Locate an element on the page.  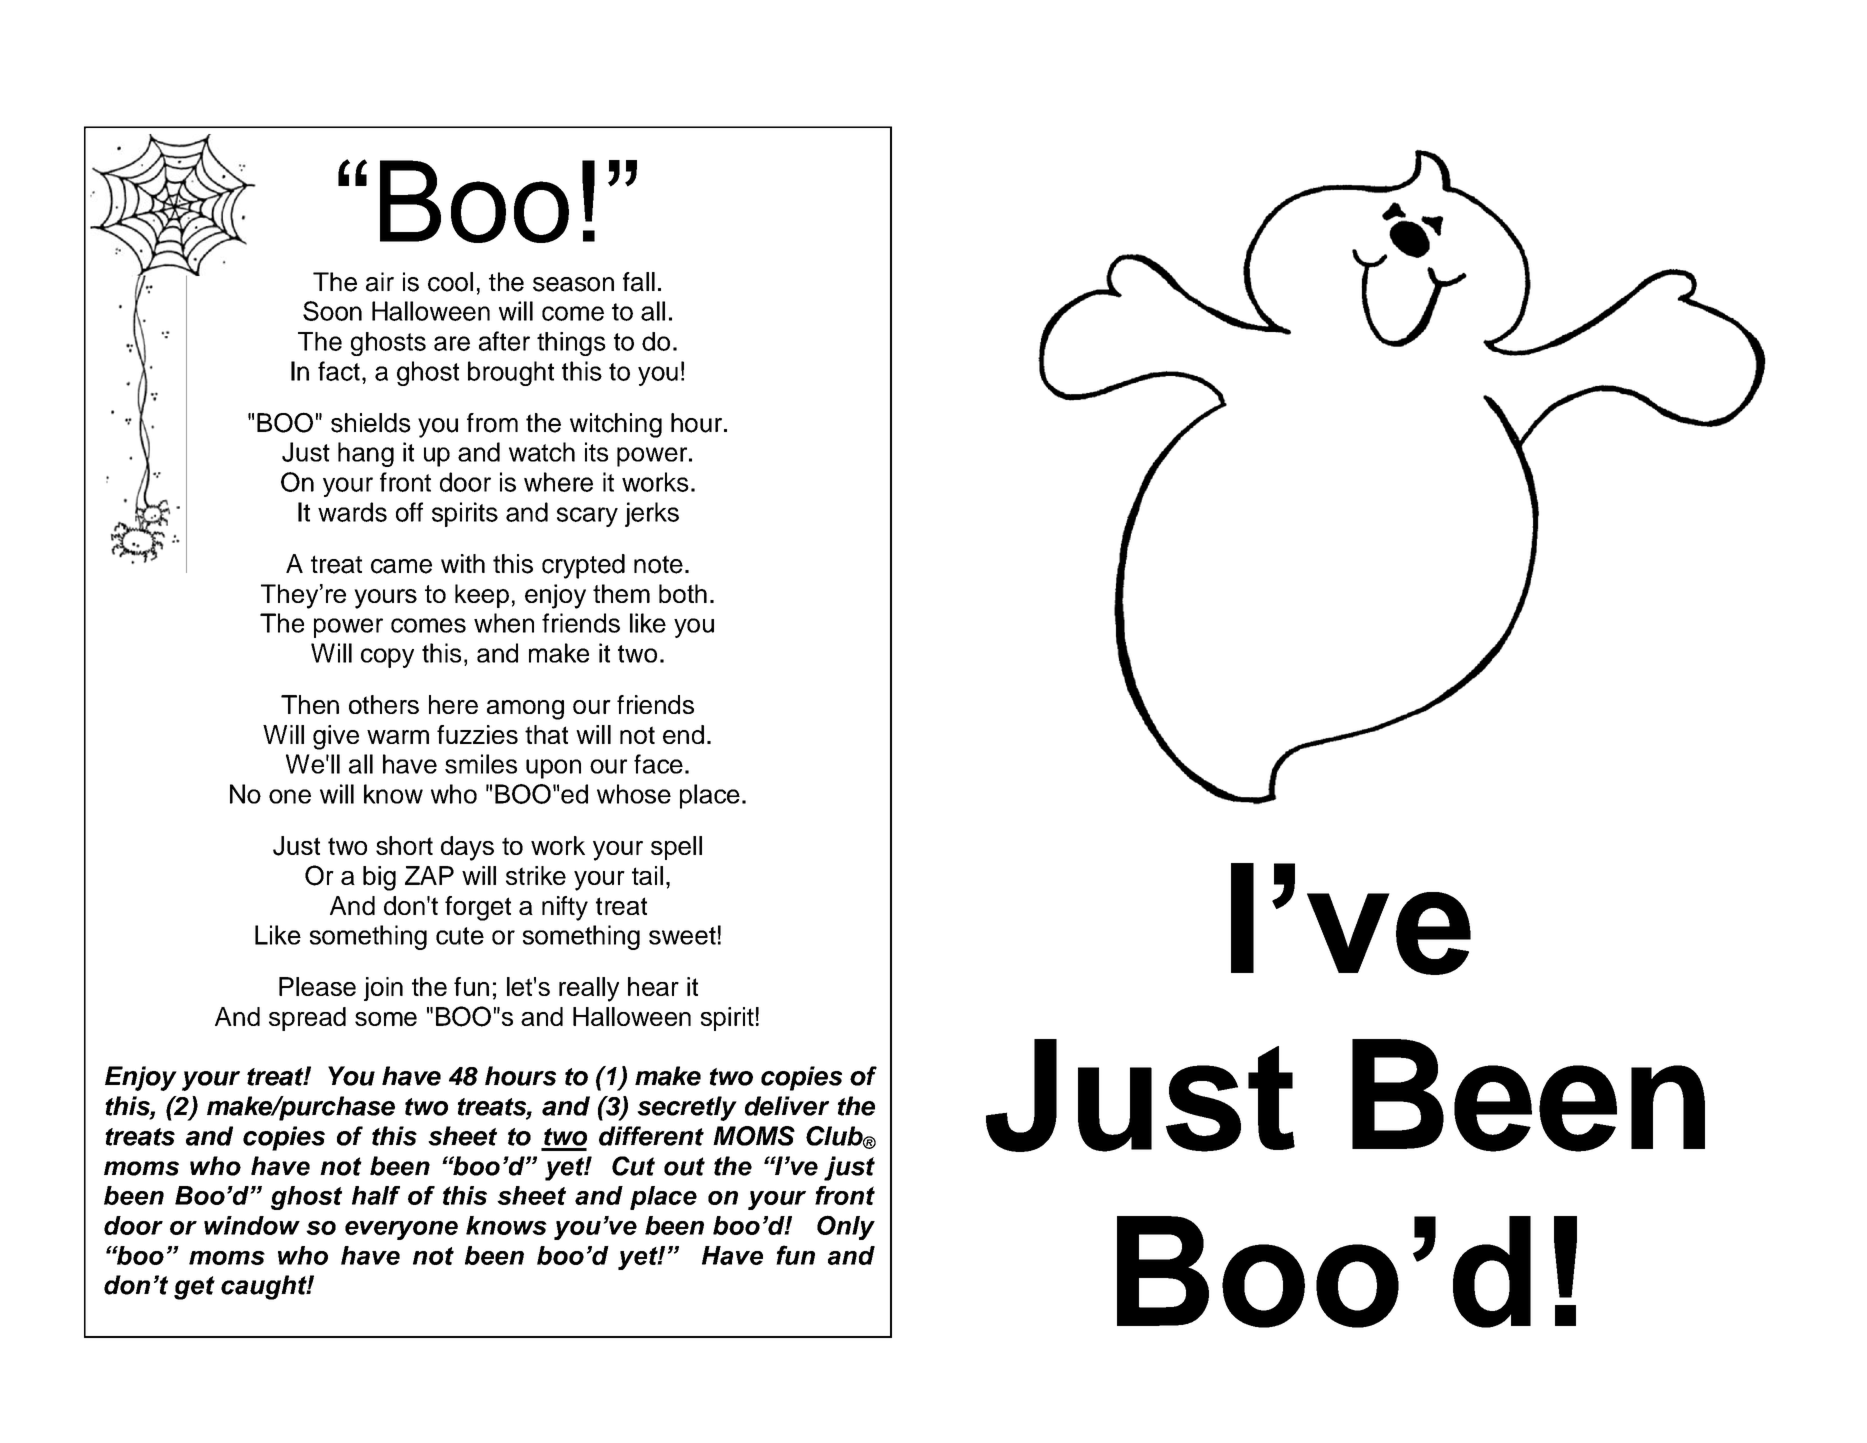
season is located at coordinates (573, 284).
